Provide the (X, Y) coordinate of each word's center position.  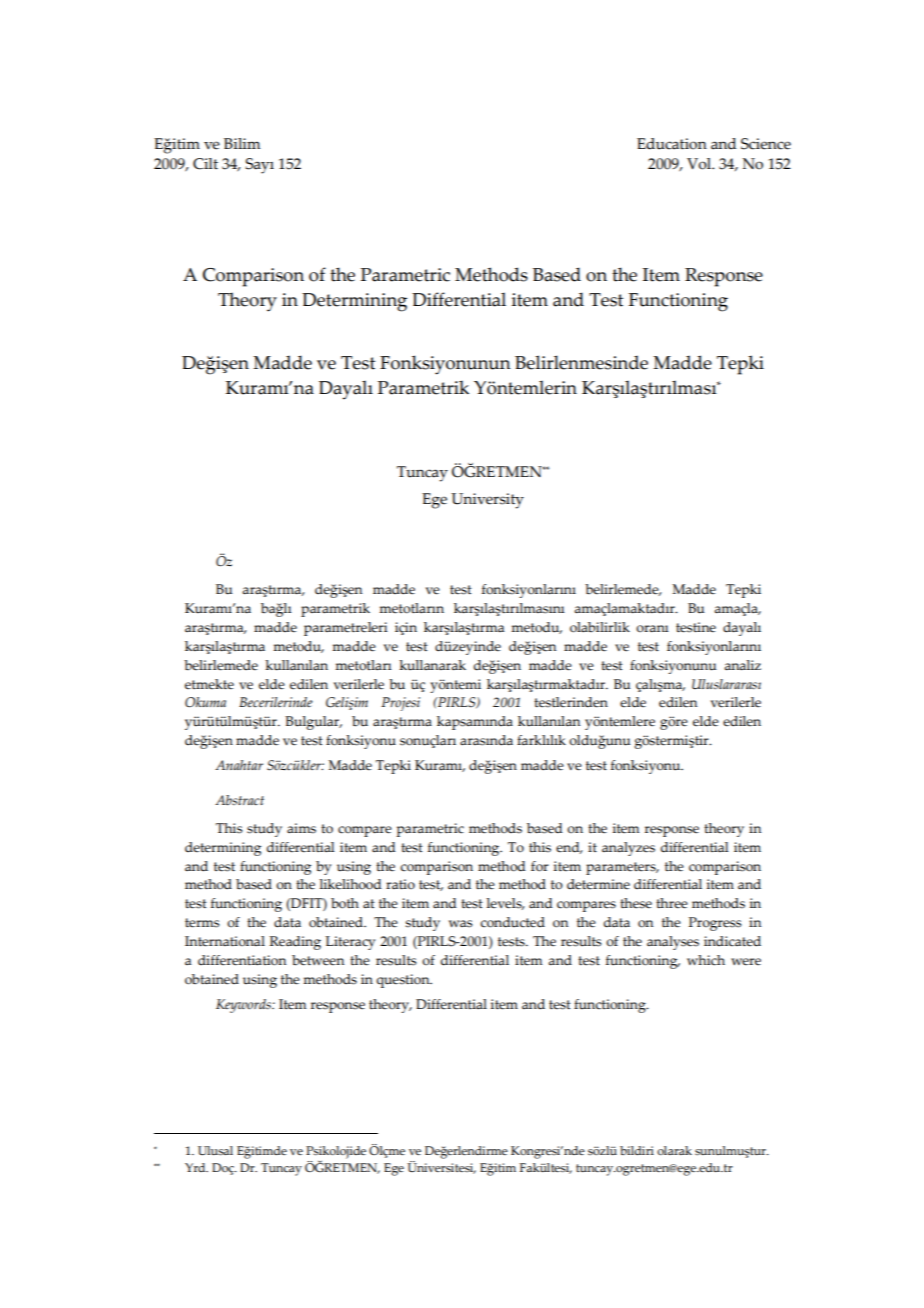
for (540, 866)
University (487, 501)
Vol (700, 164)
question (404, 981)
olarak (674, 1150)
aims (301, 828)
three (672, 903)
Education (672, 144)
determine (598, 884)
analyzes (628, 849)
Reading (295, 943)
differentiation (242, 960)
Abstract (239, 800)
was (460, 924)
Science (766, 144)
